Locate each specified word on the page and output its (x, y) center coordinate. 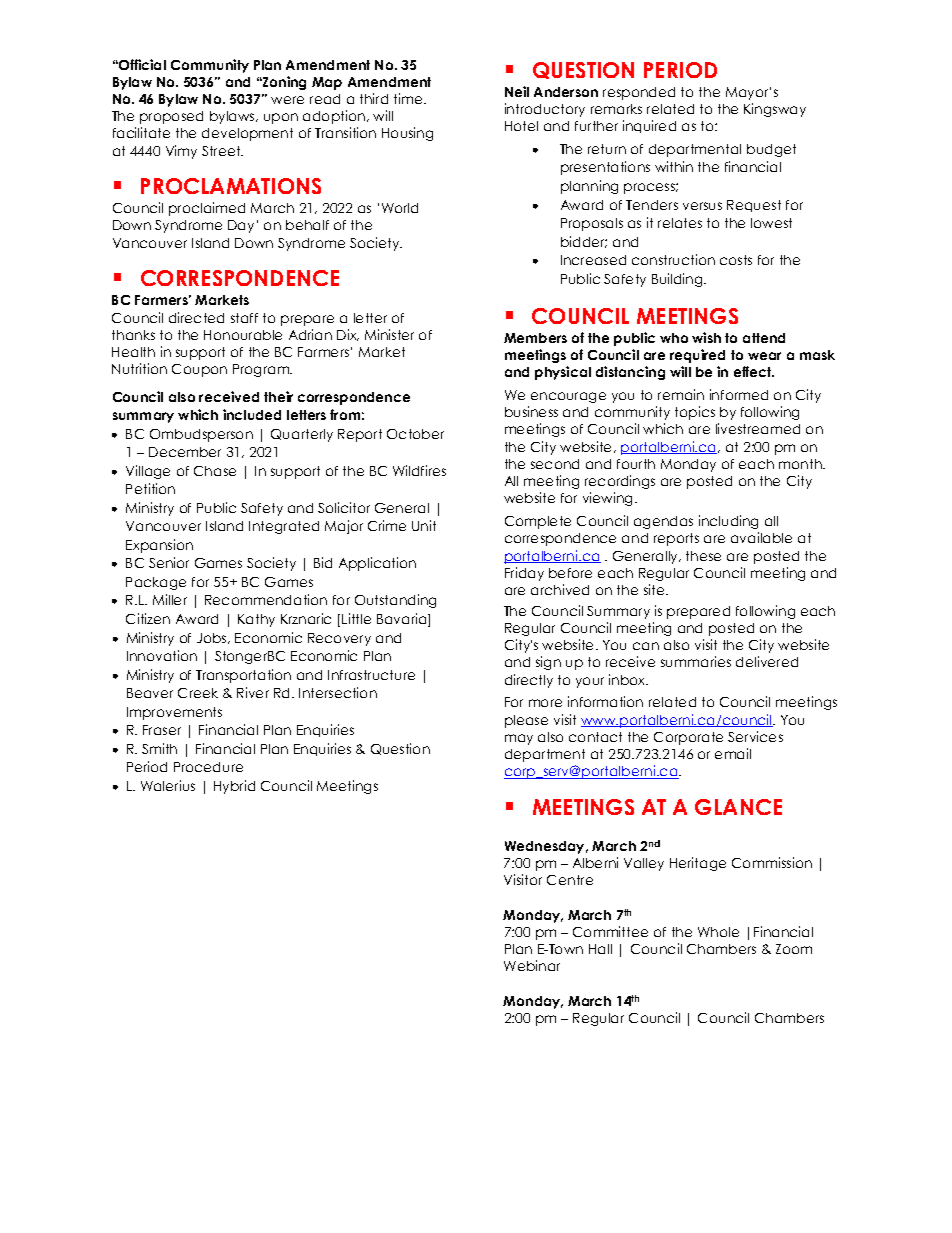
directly (529, 681)
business (531, 411)
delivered (767, 661)
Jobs (213, 638)
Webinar (532, 965)
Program (262, 370)
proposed (171, 117)
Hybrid (234, 787)
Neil (517, 91)
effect (754, 371)
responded (639, 93)
